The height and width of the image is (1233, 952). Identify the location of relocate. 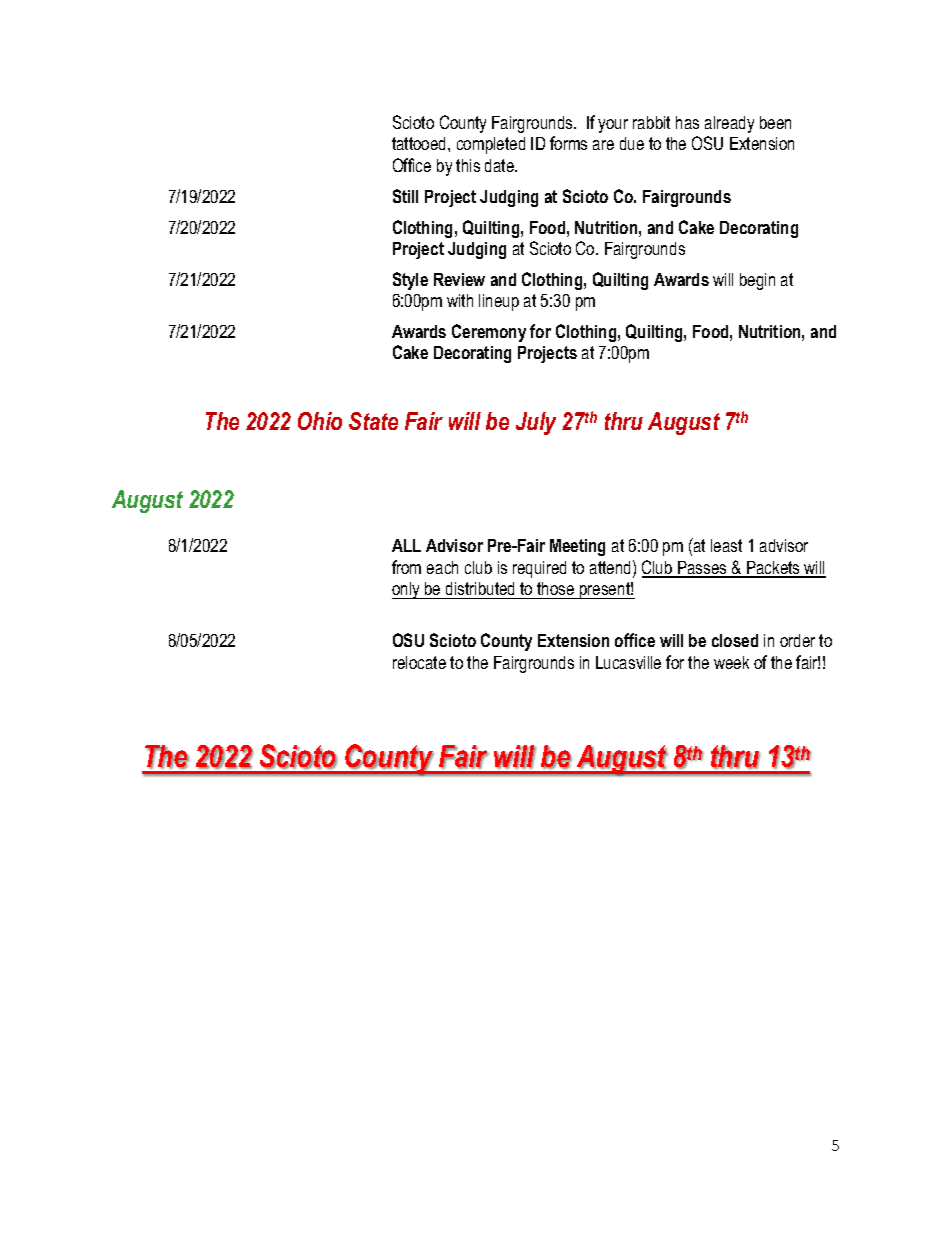
(419, 662).
